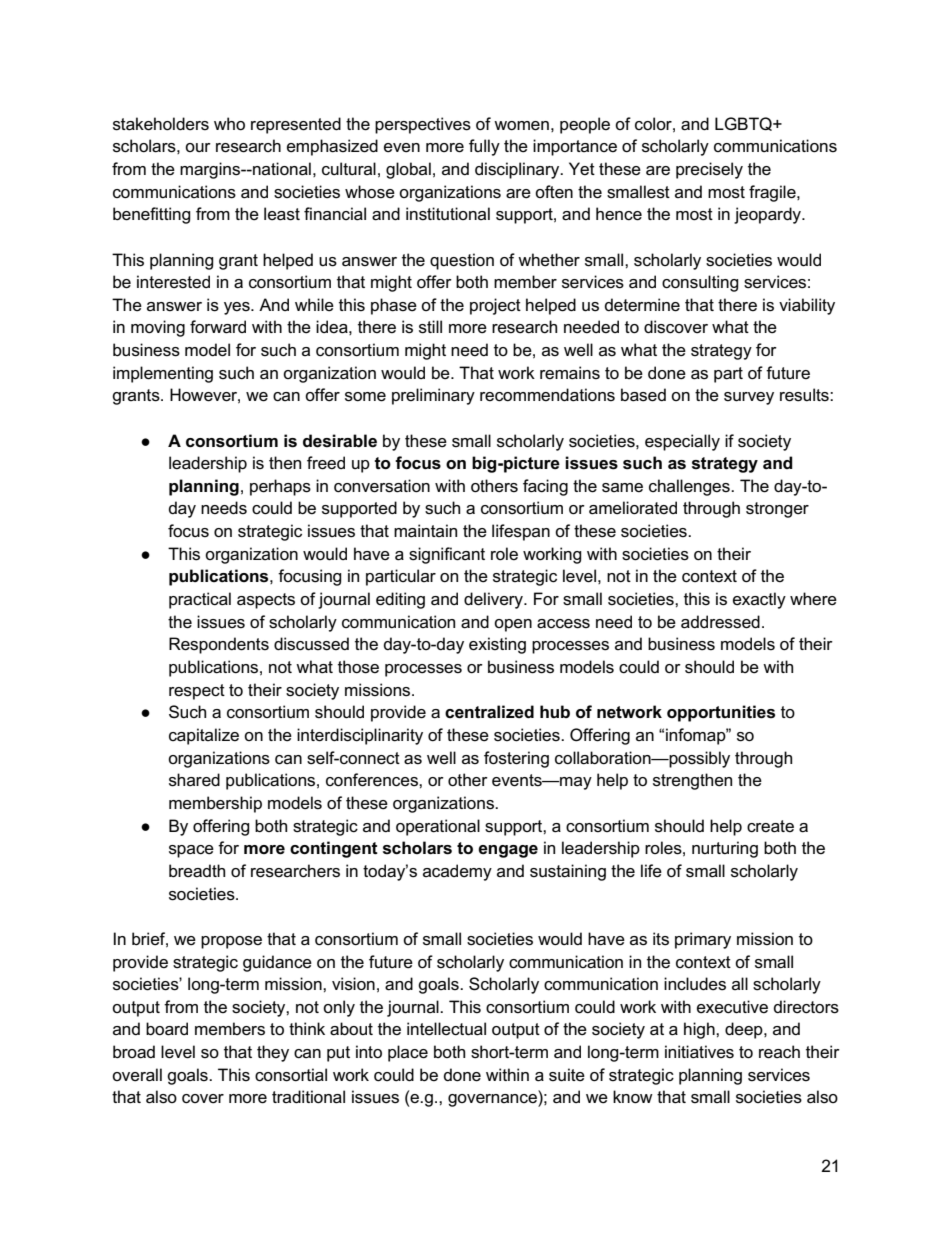  Describe the element at coordinates (273, 1053) in the screenshot. I see `they` at that location.
